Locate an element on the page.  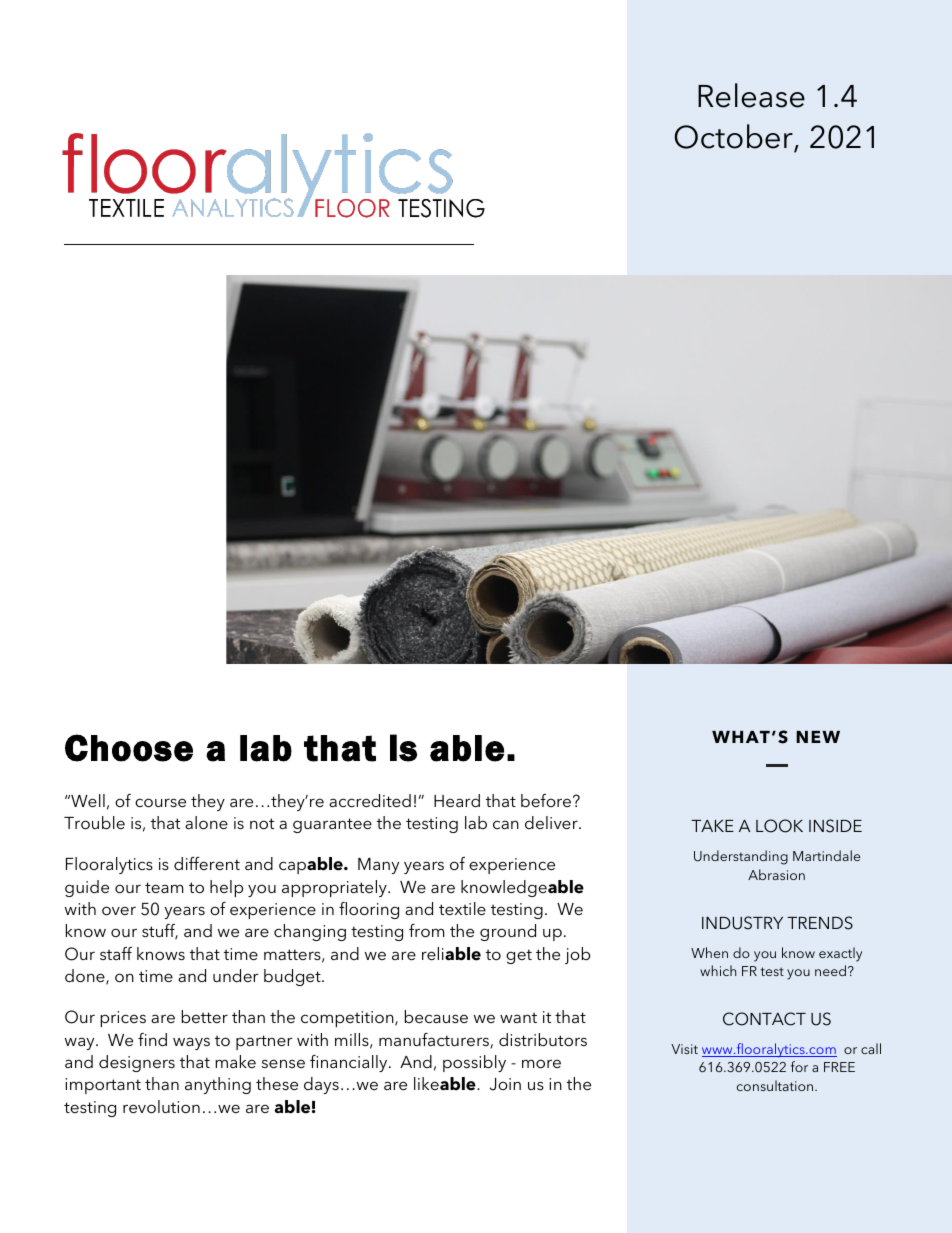
Release is located at coordinates (751, 95).
